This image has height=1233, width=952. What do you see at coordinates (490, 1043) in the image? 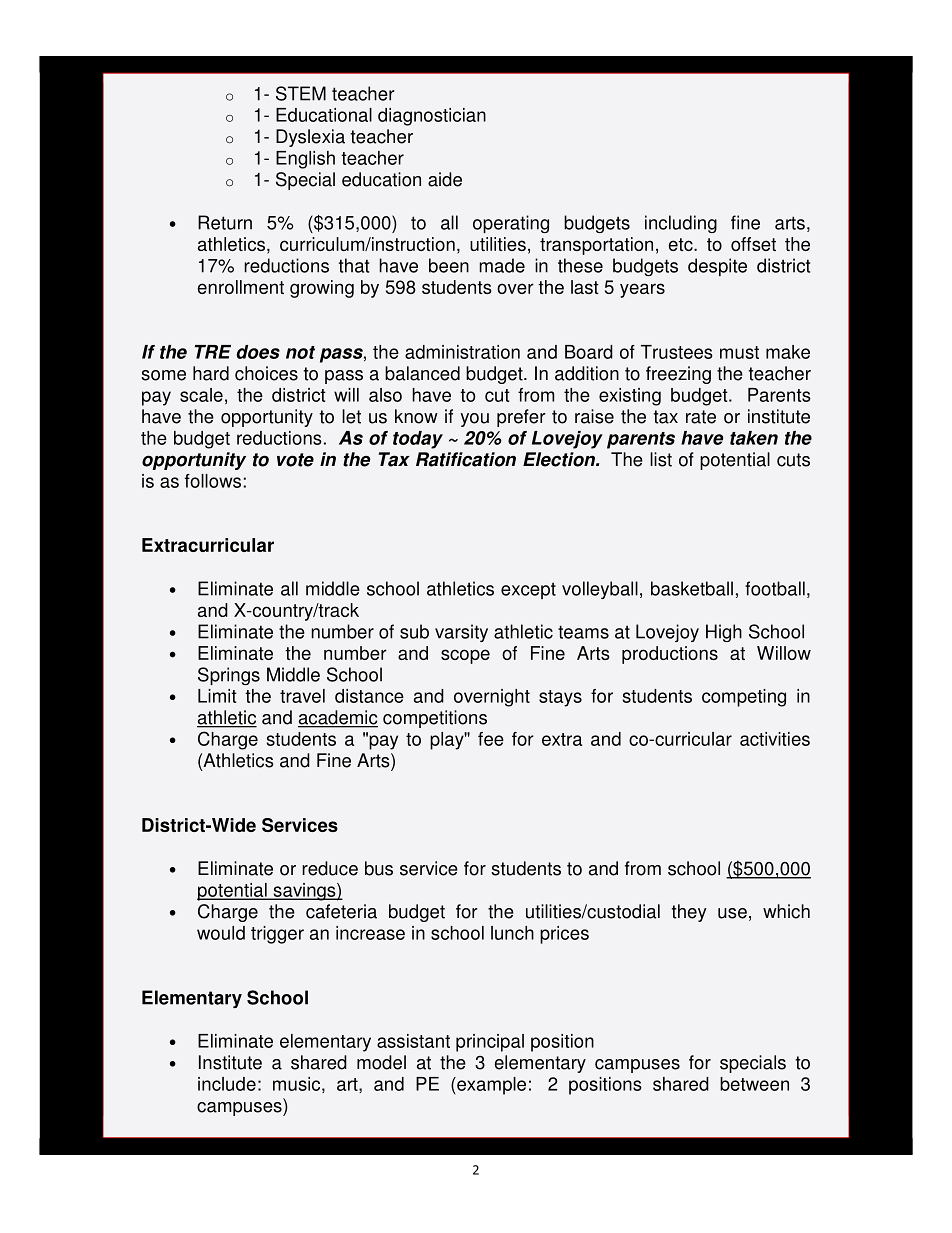
I see `principal` at bounding box center [490, 1043].
